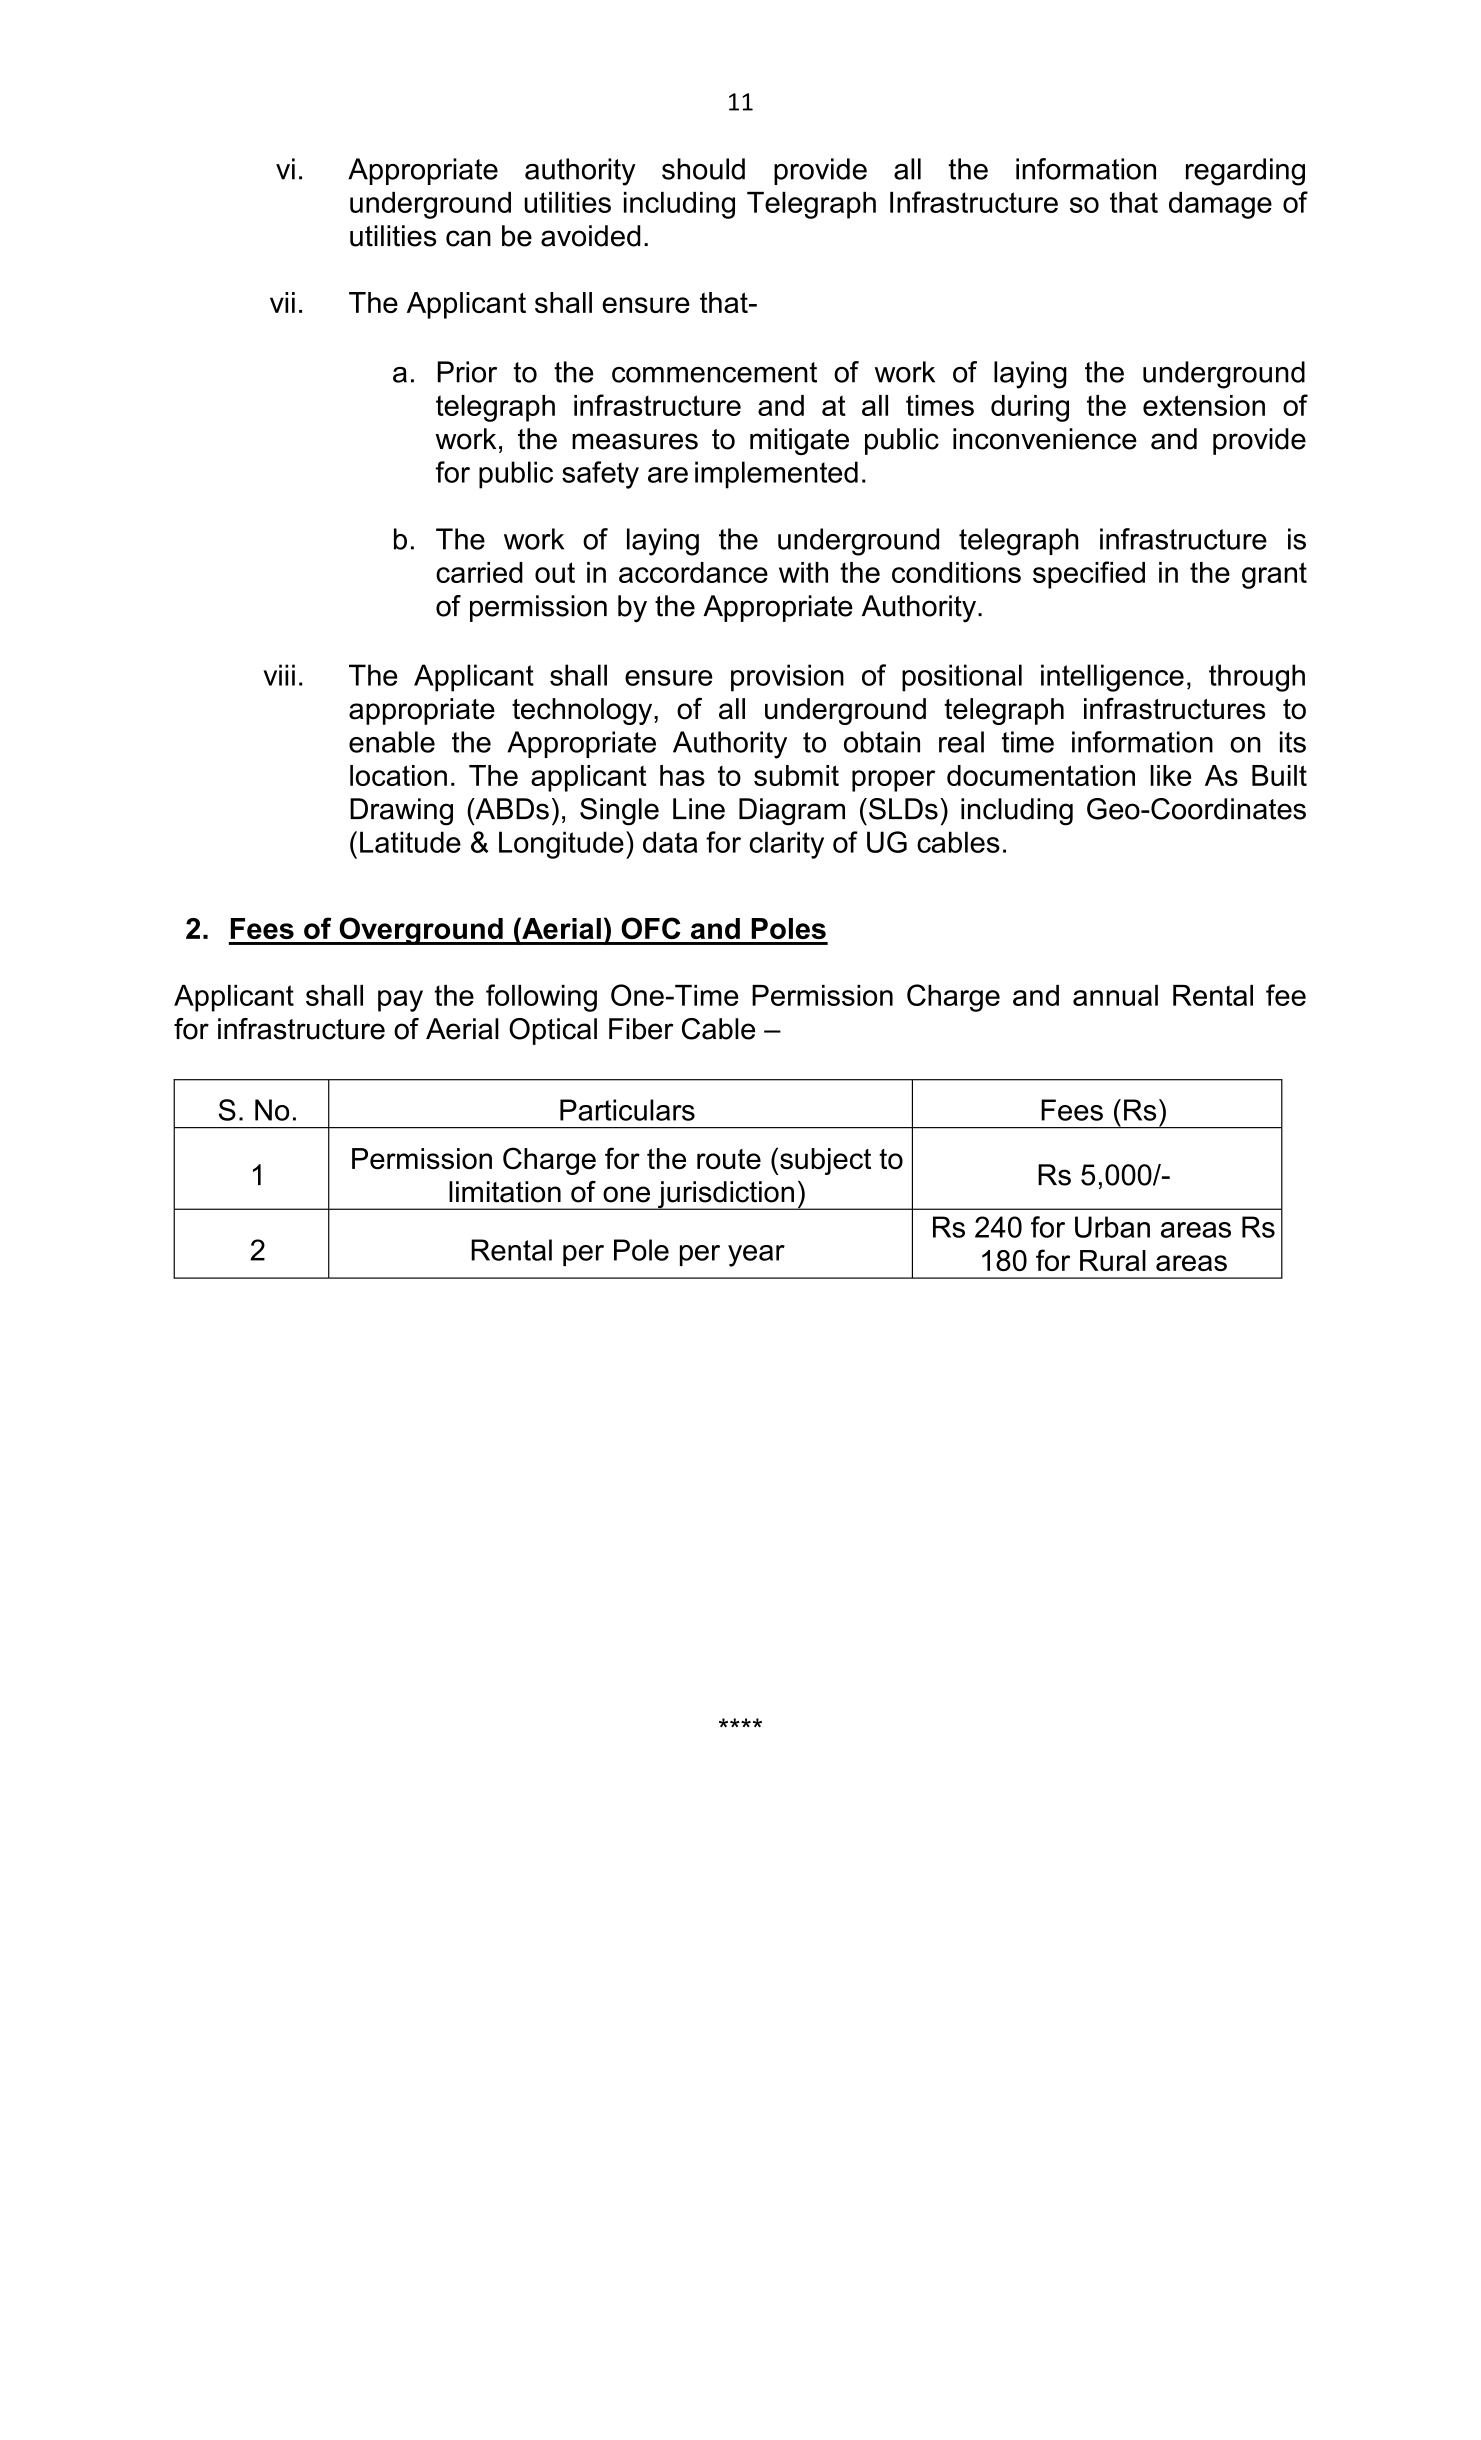  What do you see at coordinates (787, 678) in the screenshot?
I see `provision` at bounding box center [787, 678].
